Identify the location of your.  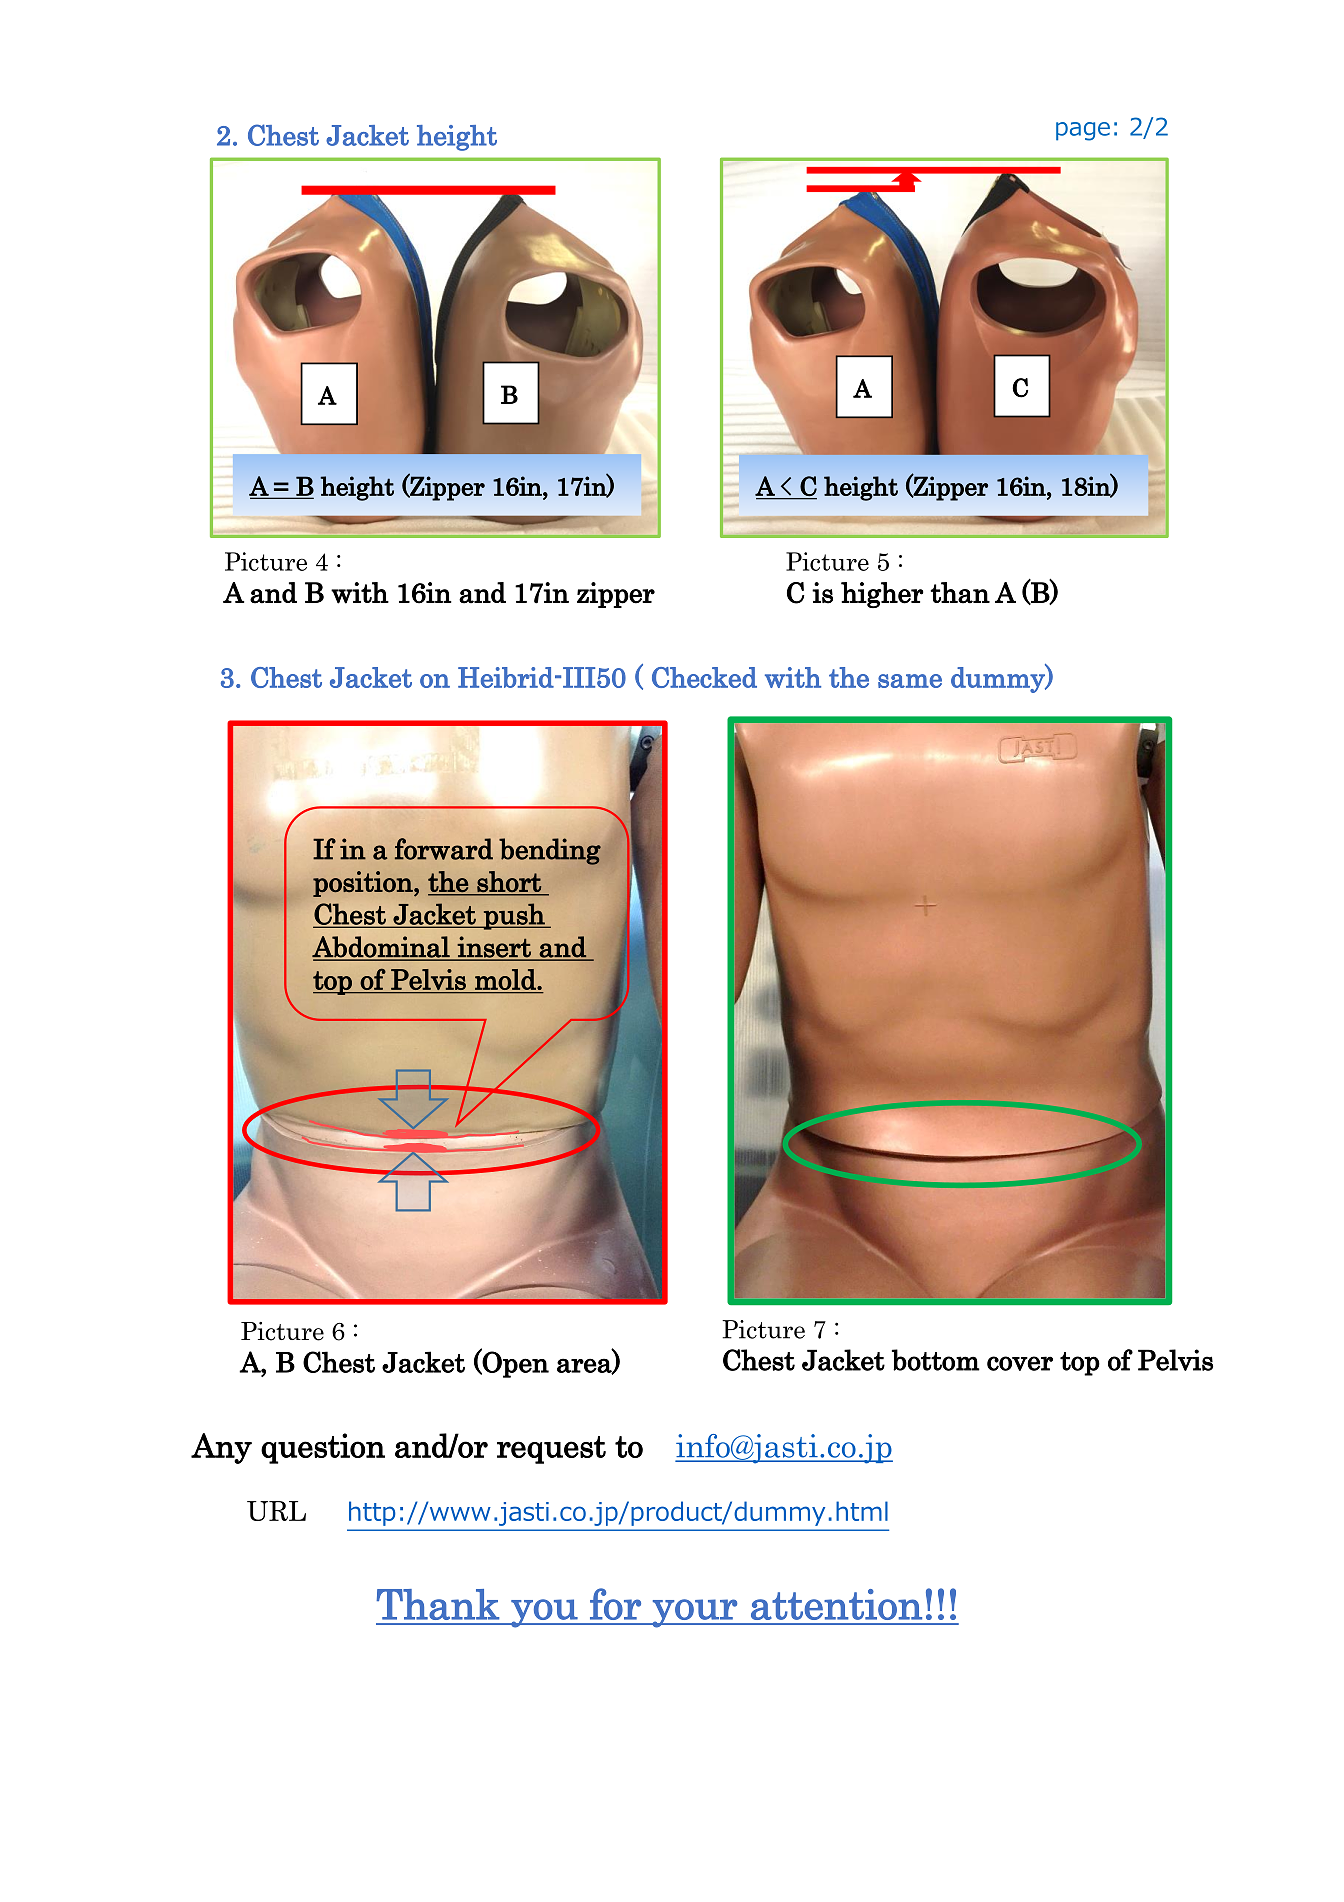
(695, 1613).
